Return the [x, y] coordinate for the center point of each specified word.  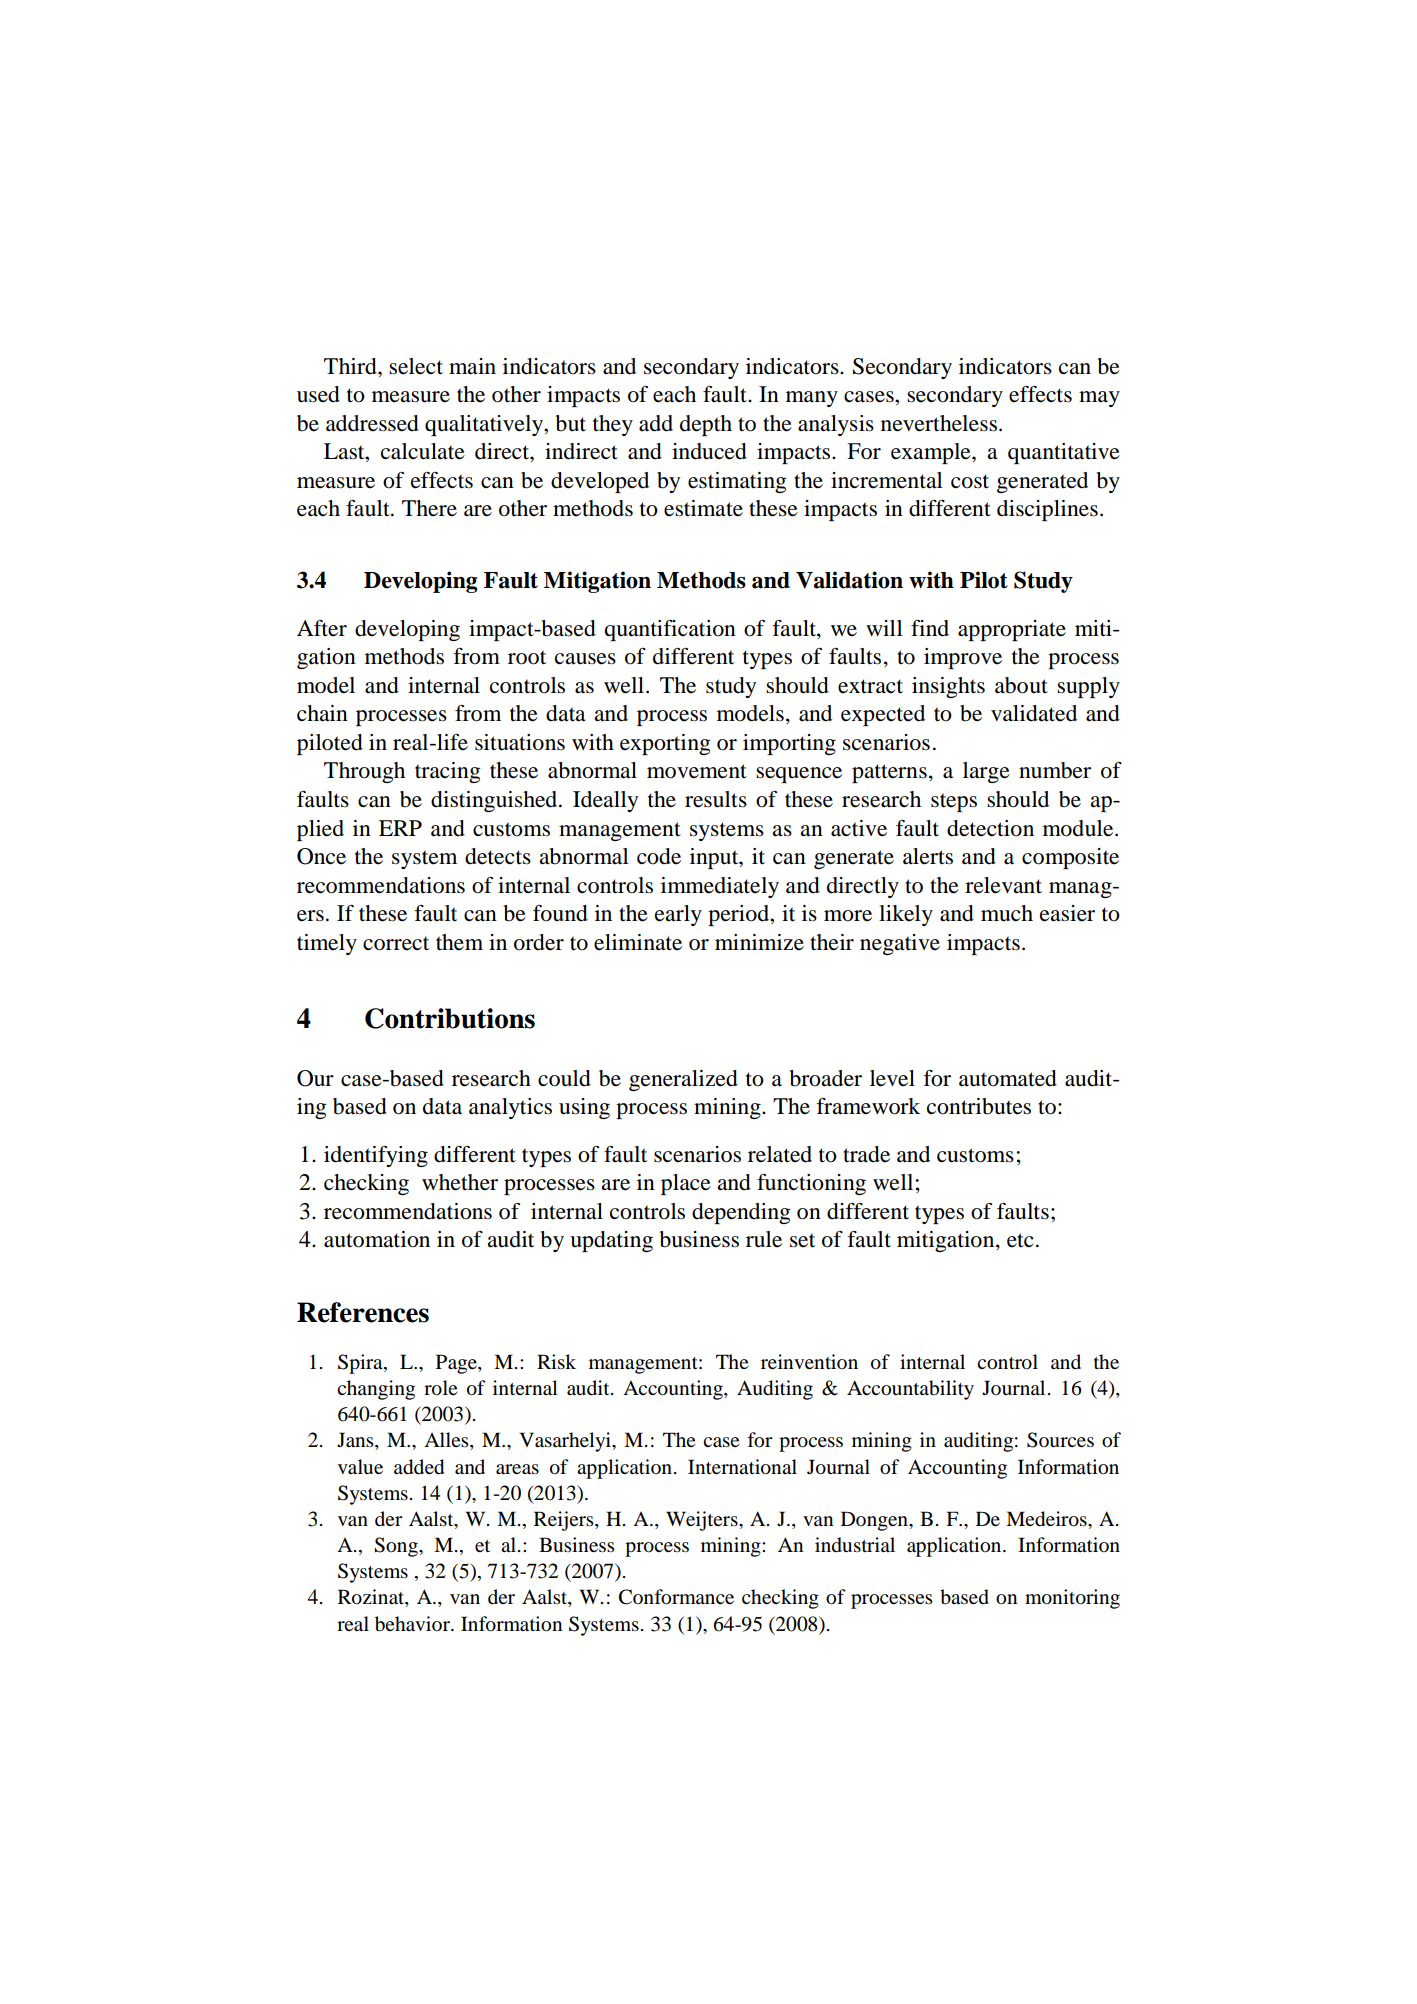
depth [706, 425]
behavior [413, 1624]
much [1007, 913]
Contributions [450, 1018]
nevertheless [940, 423]
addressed [372, 423]
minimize [759, 942]
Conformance [676, 1597]
